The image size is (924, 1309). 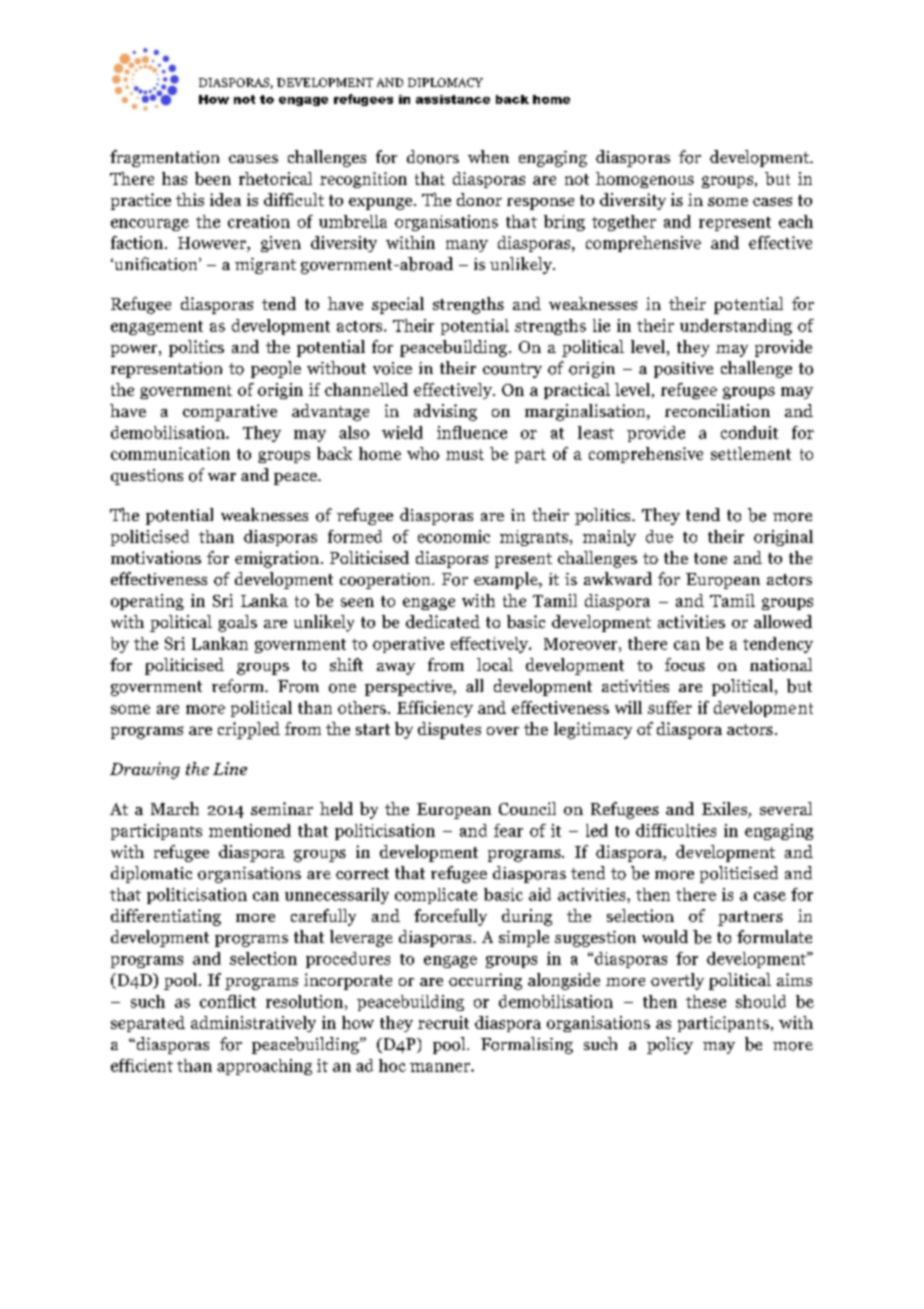 What do you see at coordinates (751, 453) in the image?
I see `settlement` at bounding box center [751, 453].
